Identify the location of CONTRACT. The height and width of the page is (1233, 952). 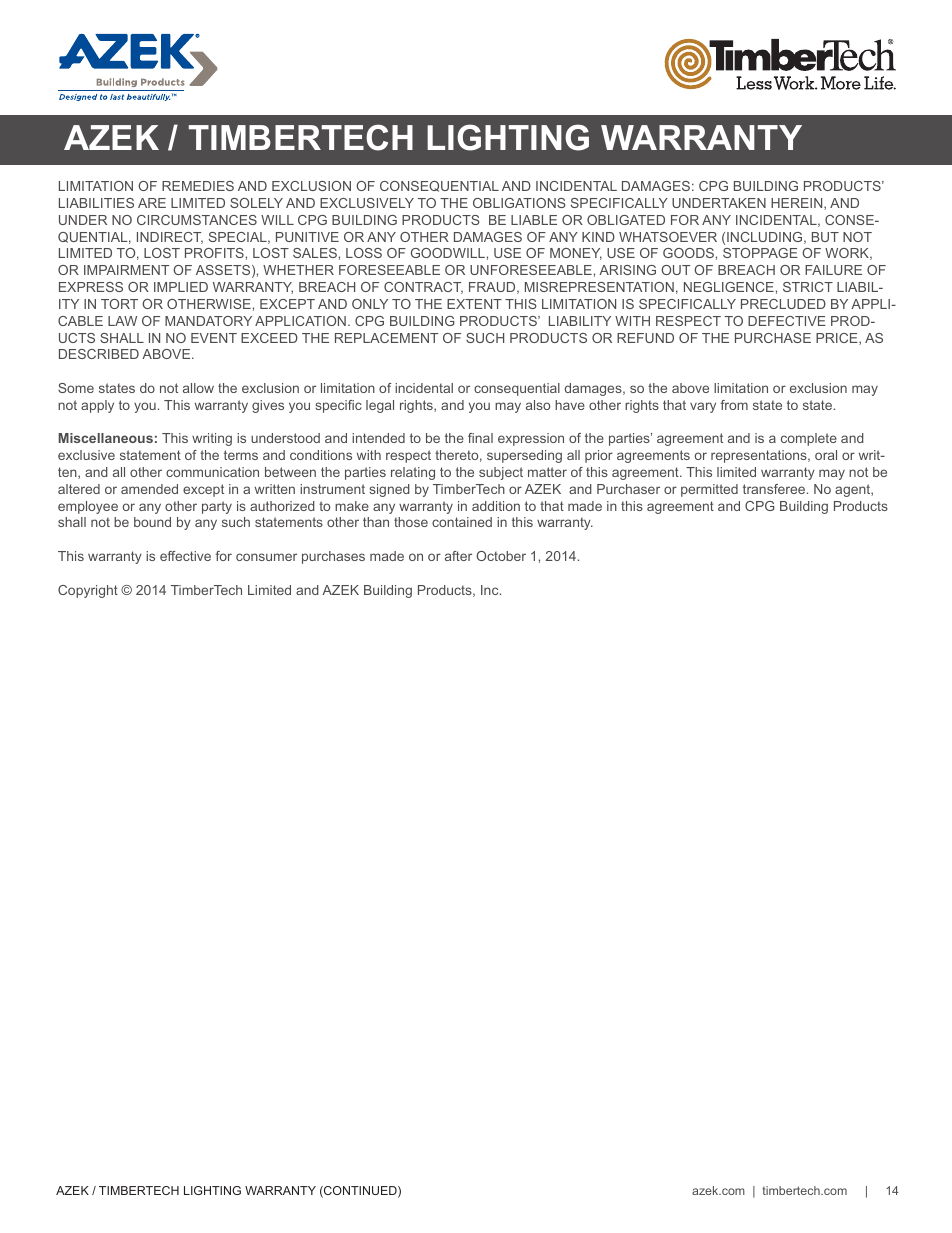
(423, 288).
